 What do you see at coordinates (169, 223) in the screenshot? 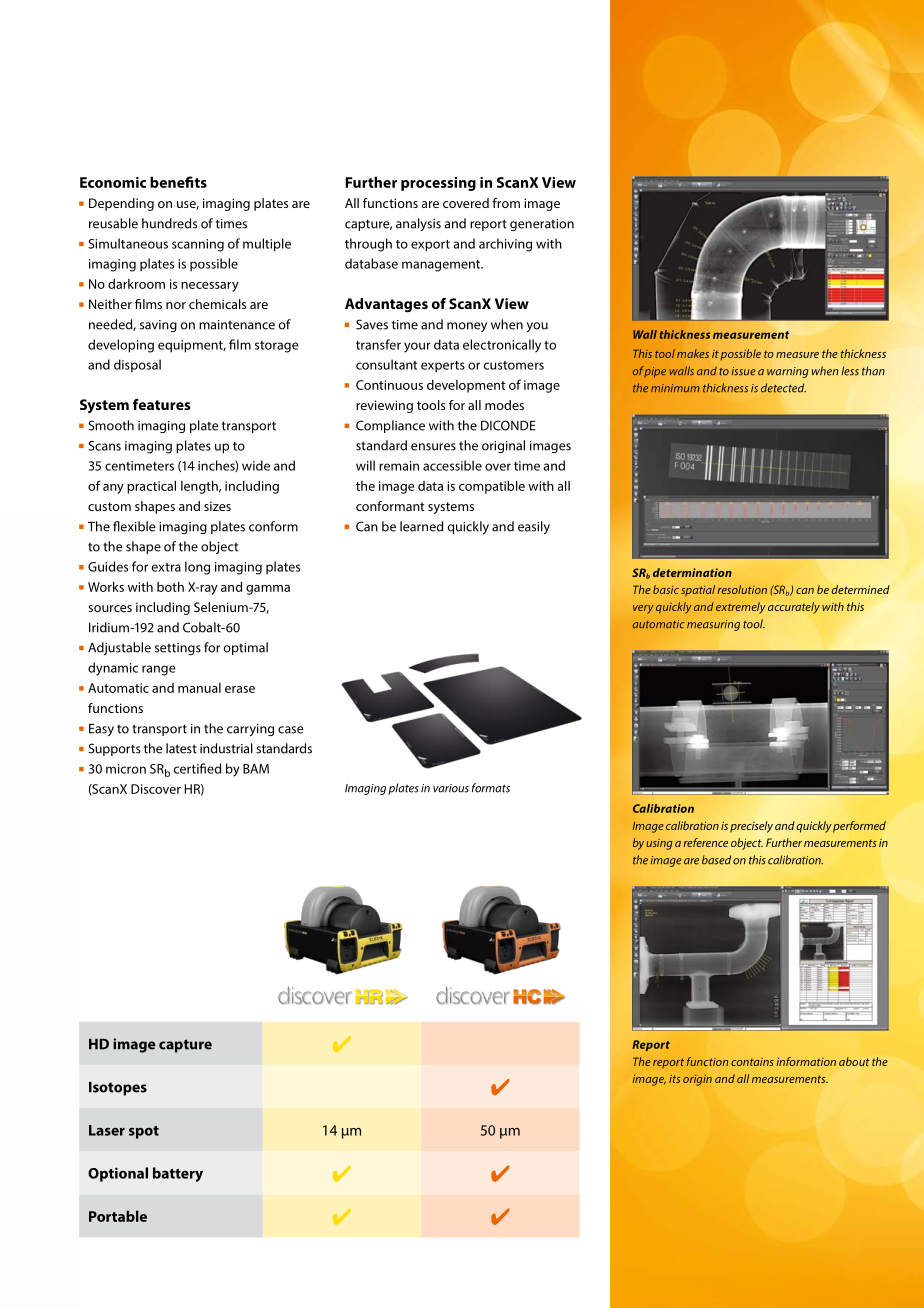
I see `hundreds` at bounding box center [169, 223].
